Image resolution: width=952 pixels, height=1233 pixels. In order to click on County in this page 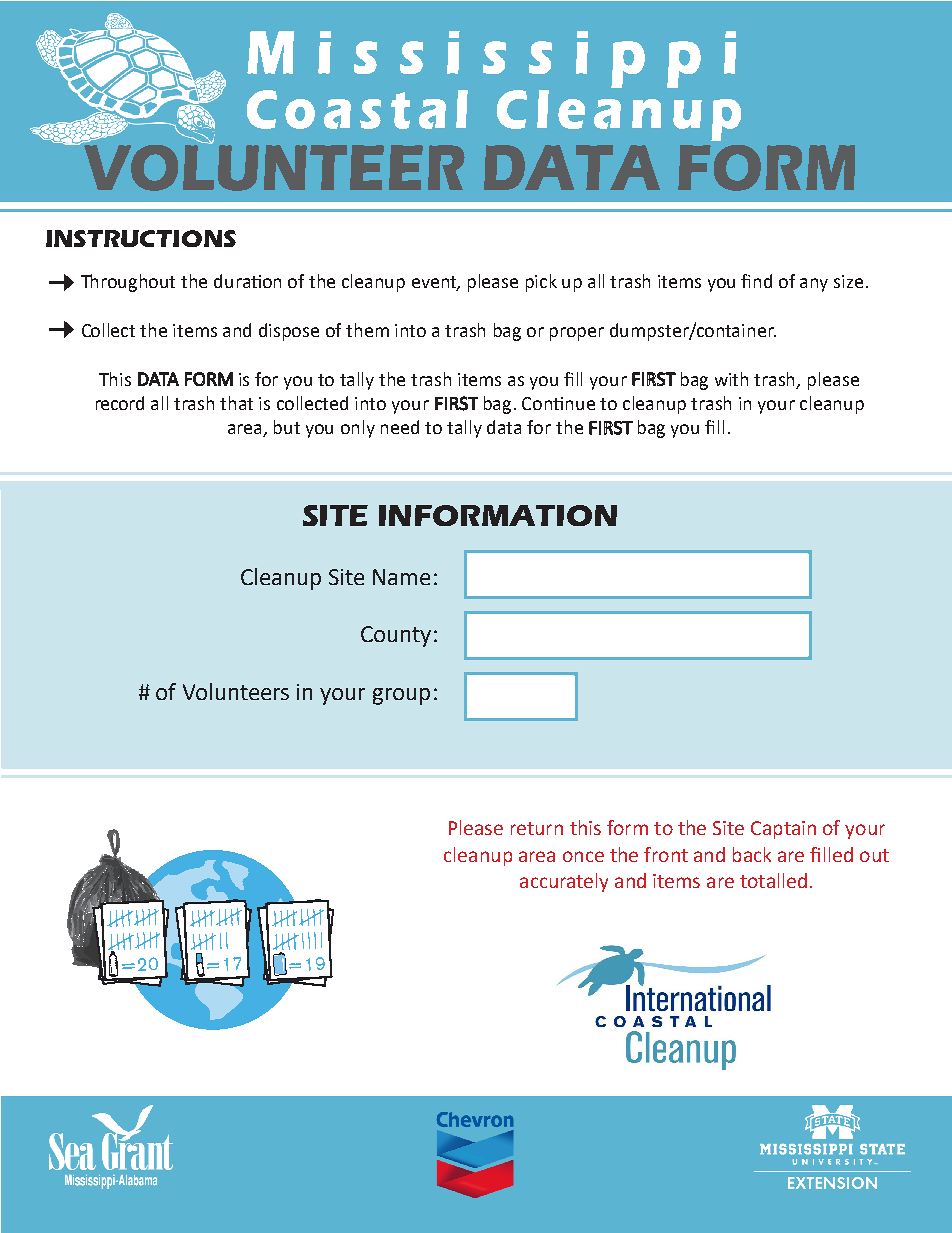, I will do `click(396, 636)`.
